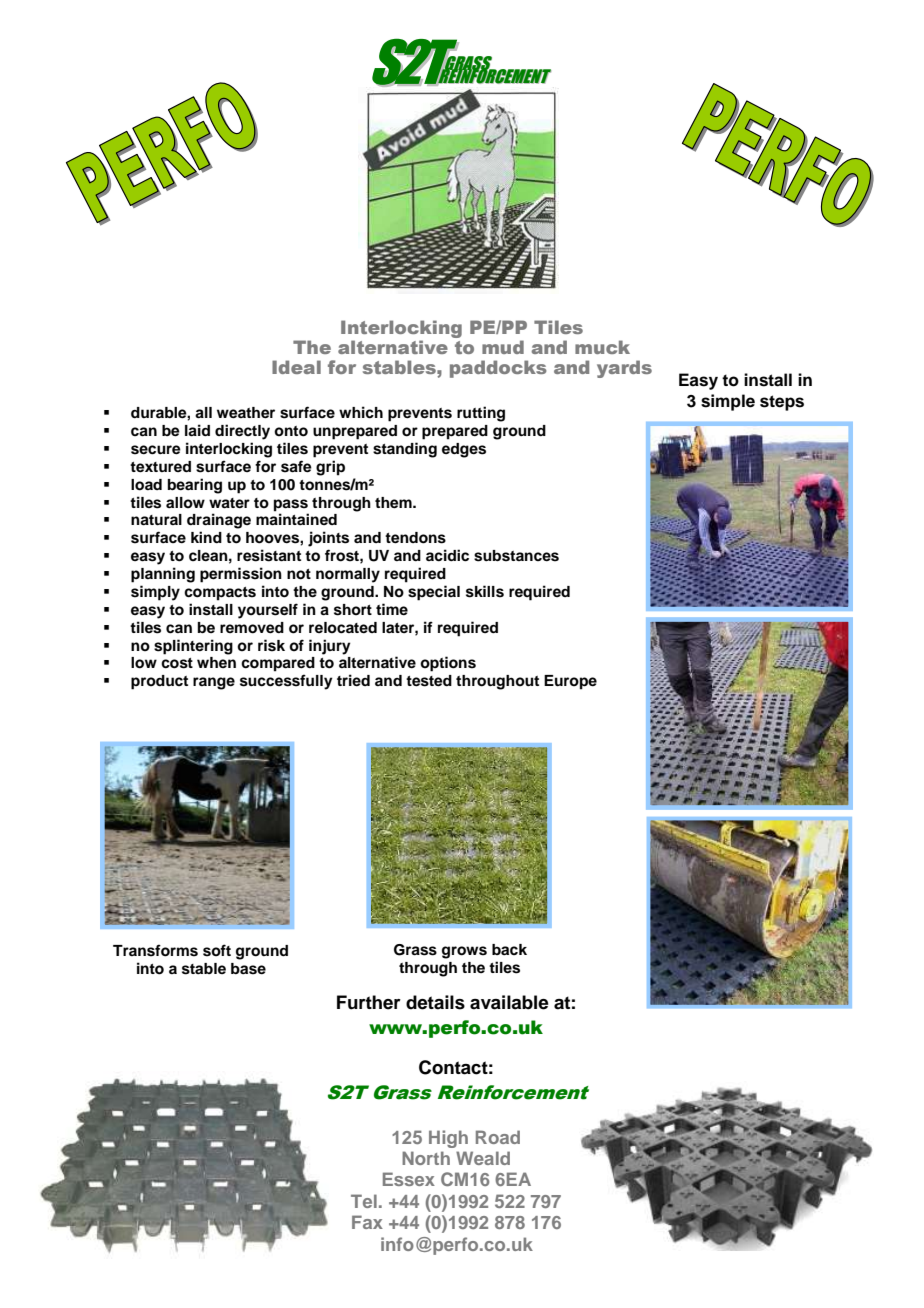  I want to click on tested, so click(429, 681).
